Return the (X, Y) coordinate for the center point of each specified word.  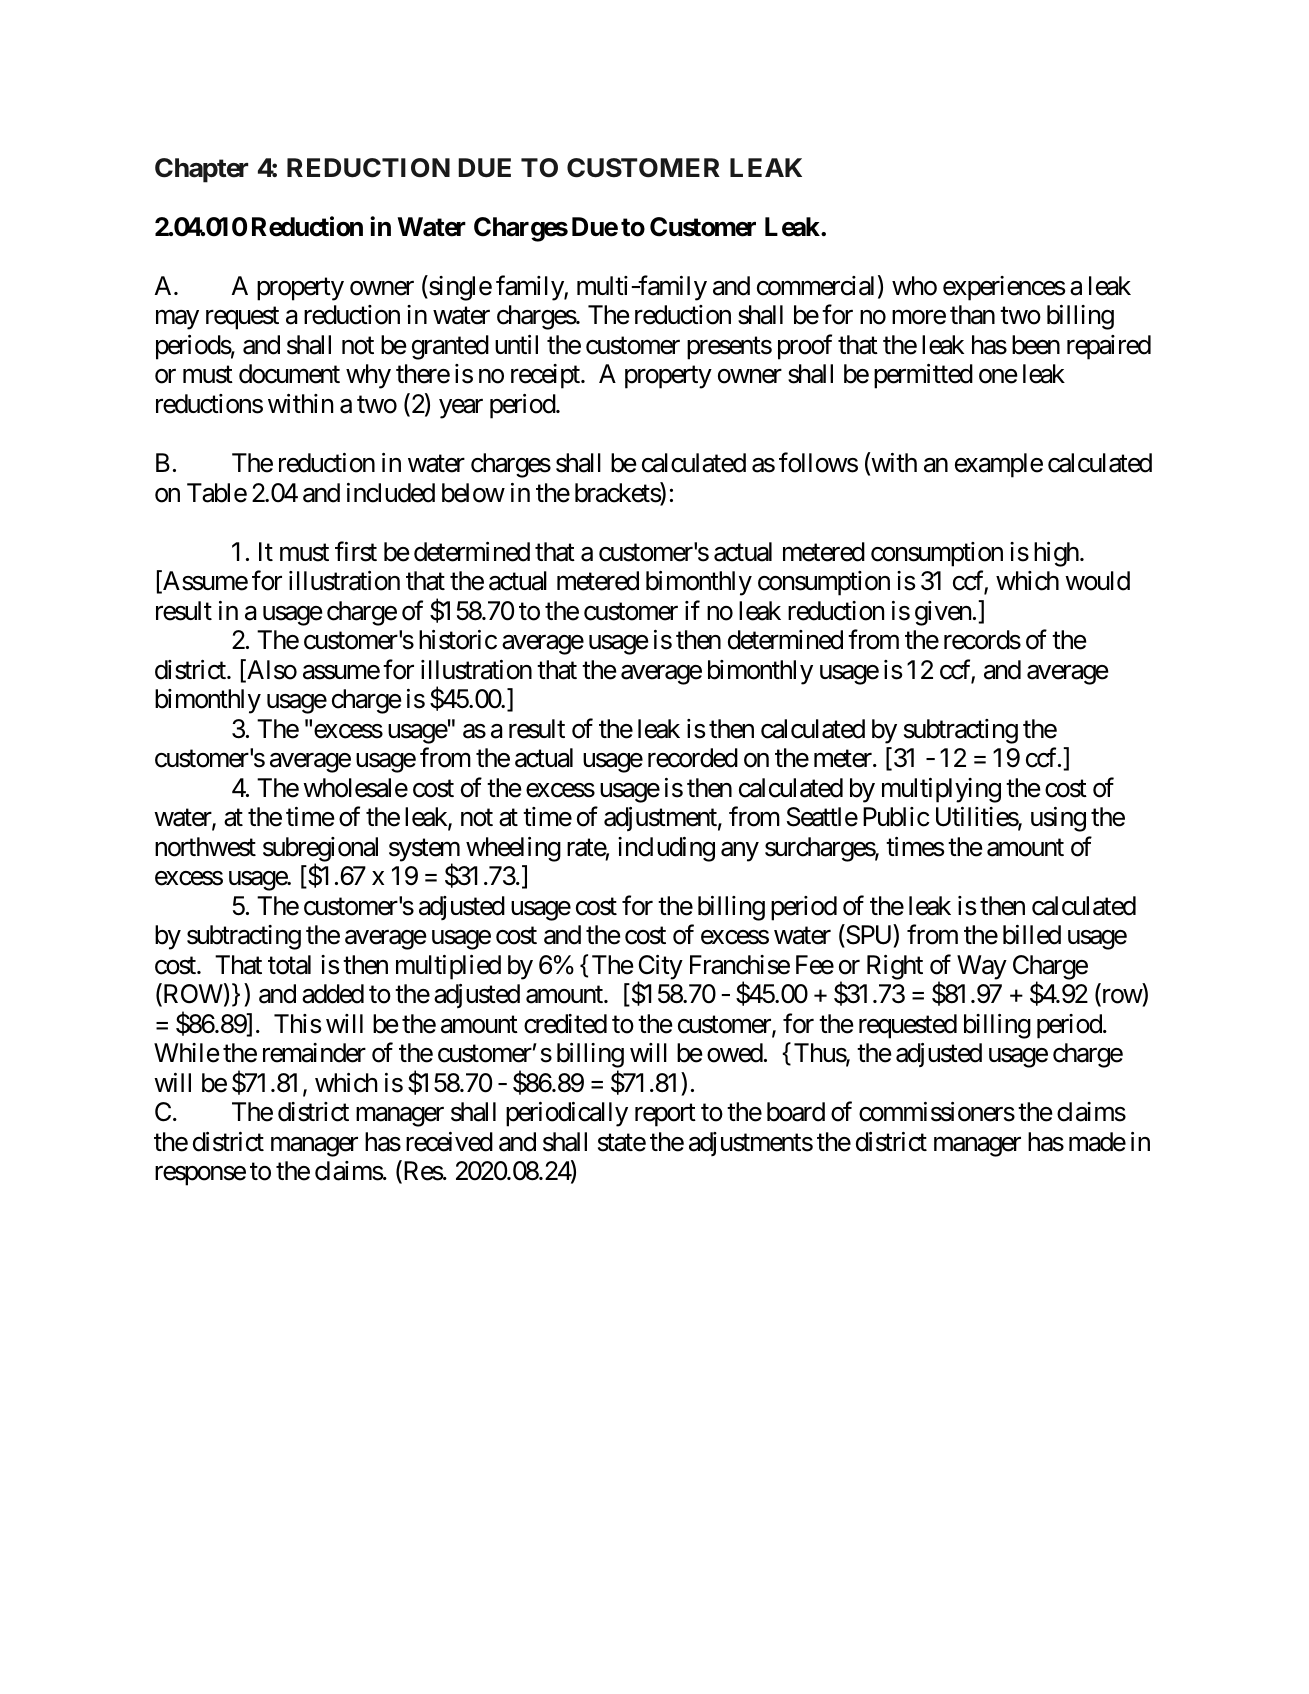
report (665, 1116)
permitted (923, 376)
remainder (314, 1053)
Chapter (201, 170)
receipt (546, 376)
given (943, 613)
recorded (693, 758)
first (356, 551)
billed (1032, 935)
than (972, 315)
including (666, 849)
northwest (205, 847)
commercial (815, 286)
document (289, 374)
